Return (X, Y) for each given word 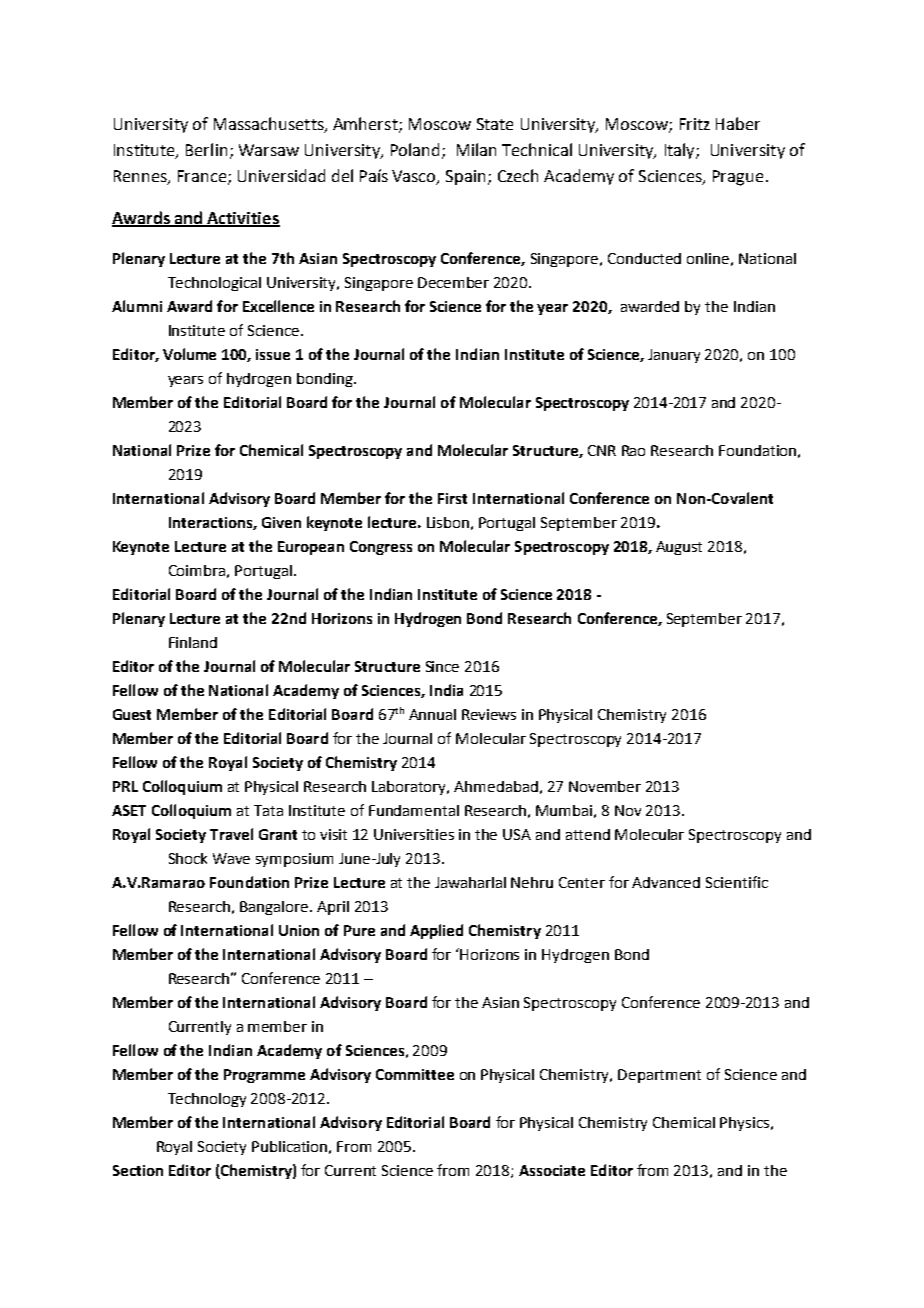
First (452, 498)
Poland (415, 149)
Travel (231, 834)
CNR (602, 450)
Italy (681, 151)
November (605, 786)
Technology (207, 1100)
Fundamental (414, 810)
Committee (415, 1074)
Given (281, 522)
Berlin (206, 149)
